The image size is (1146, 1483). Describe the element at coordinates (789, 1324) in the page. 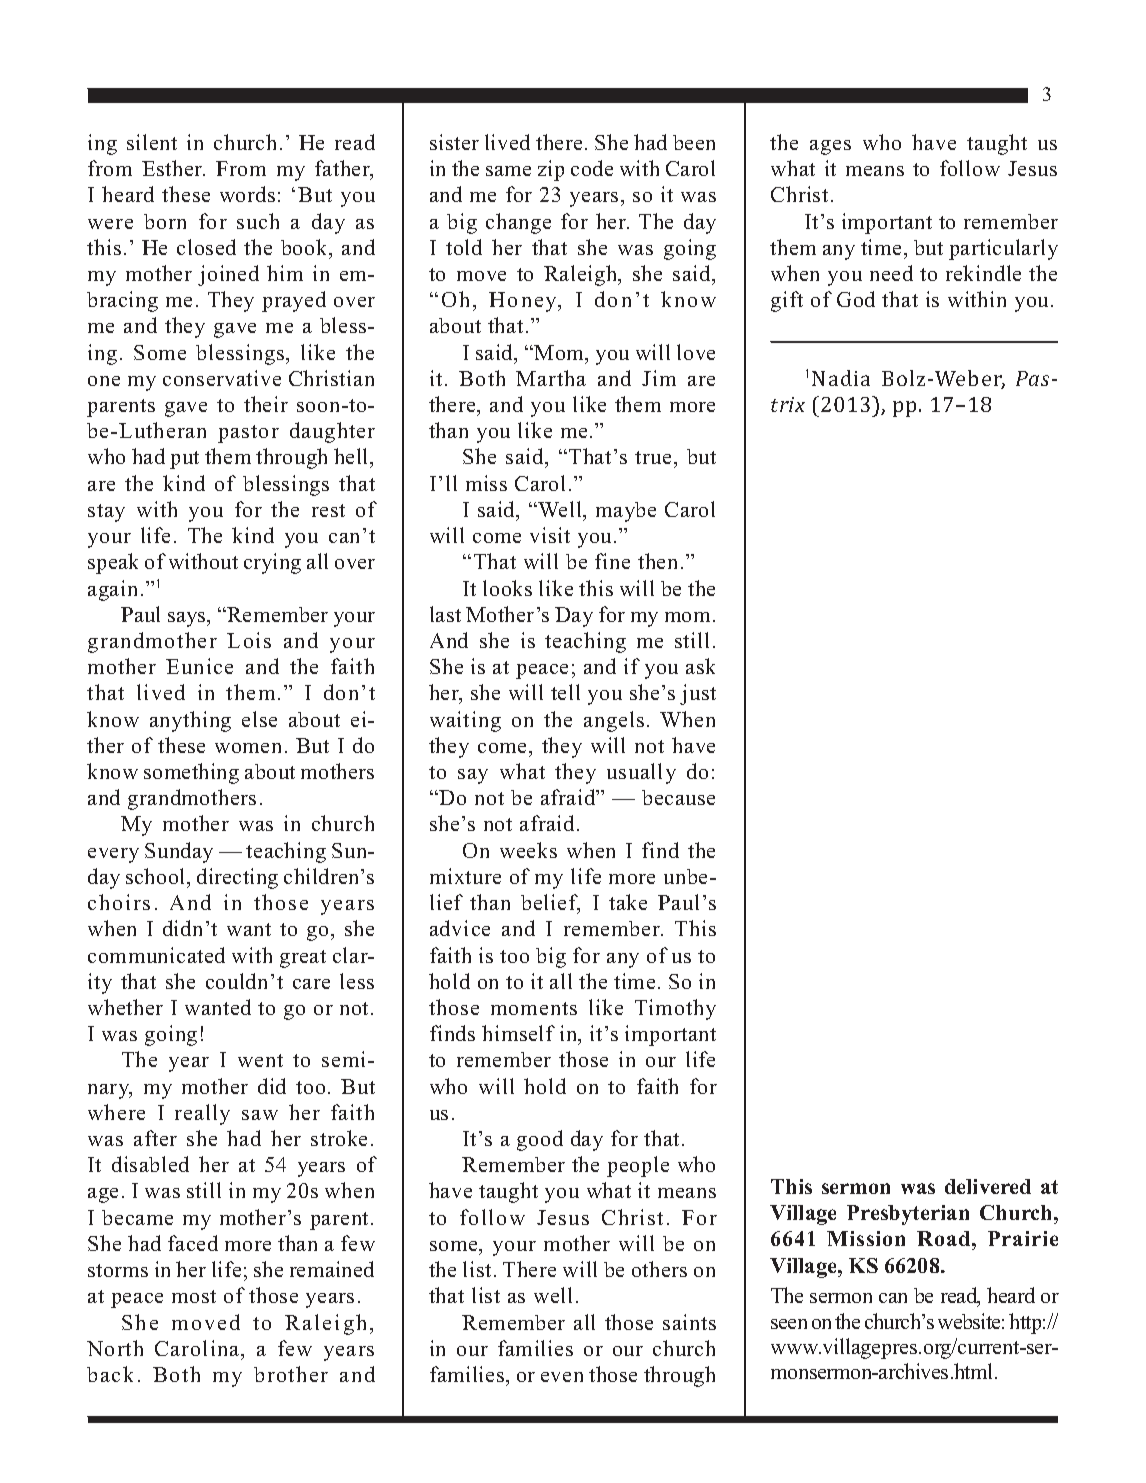

I see `seen` at that location.
